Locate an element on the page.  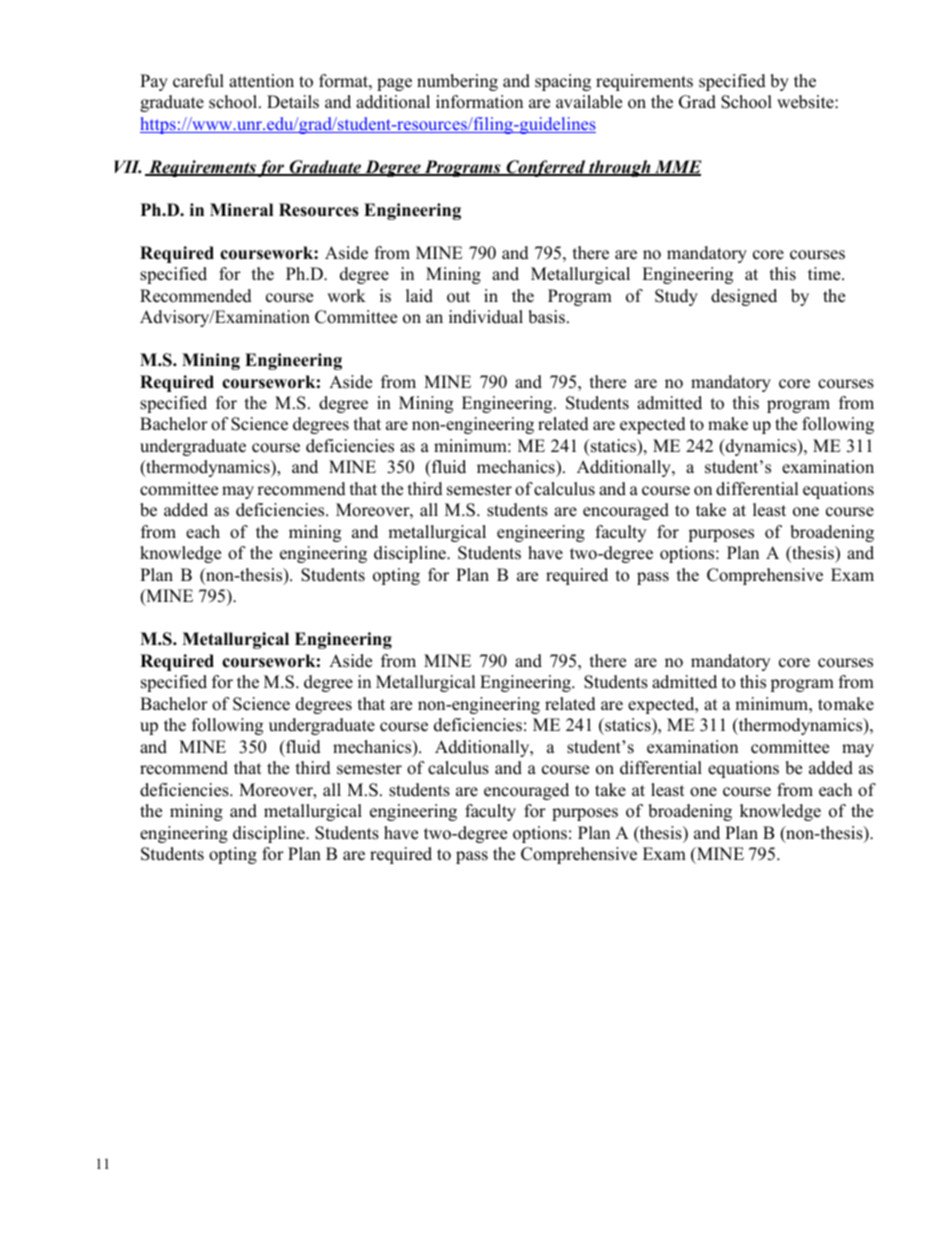
careful is located at coordinates (198, 81).
